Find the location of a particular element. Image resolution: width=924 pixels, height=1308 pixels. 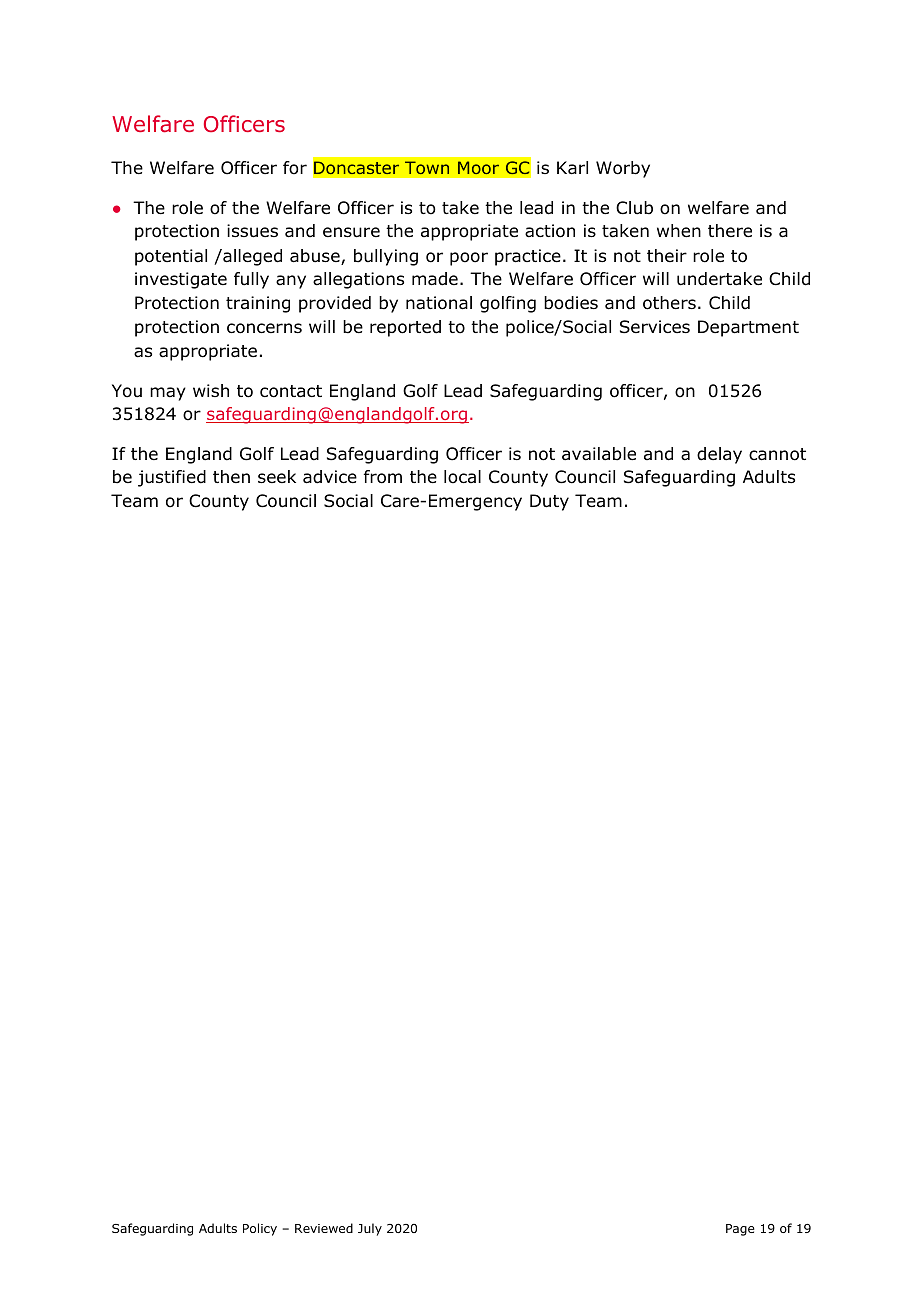

justified is located at coordinates (172, 478).
